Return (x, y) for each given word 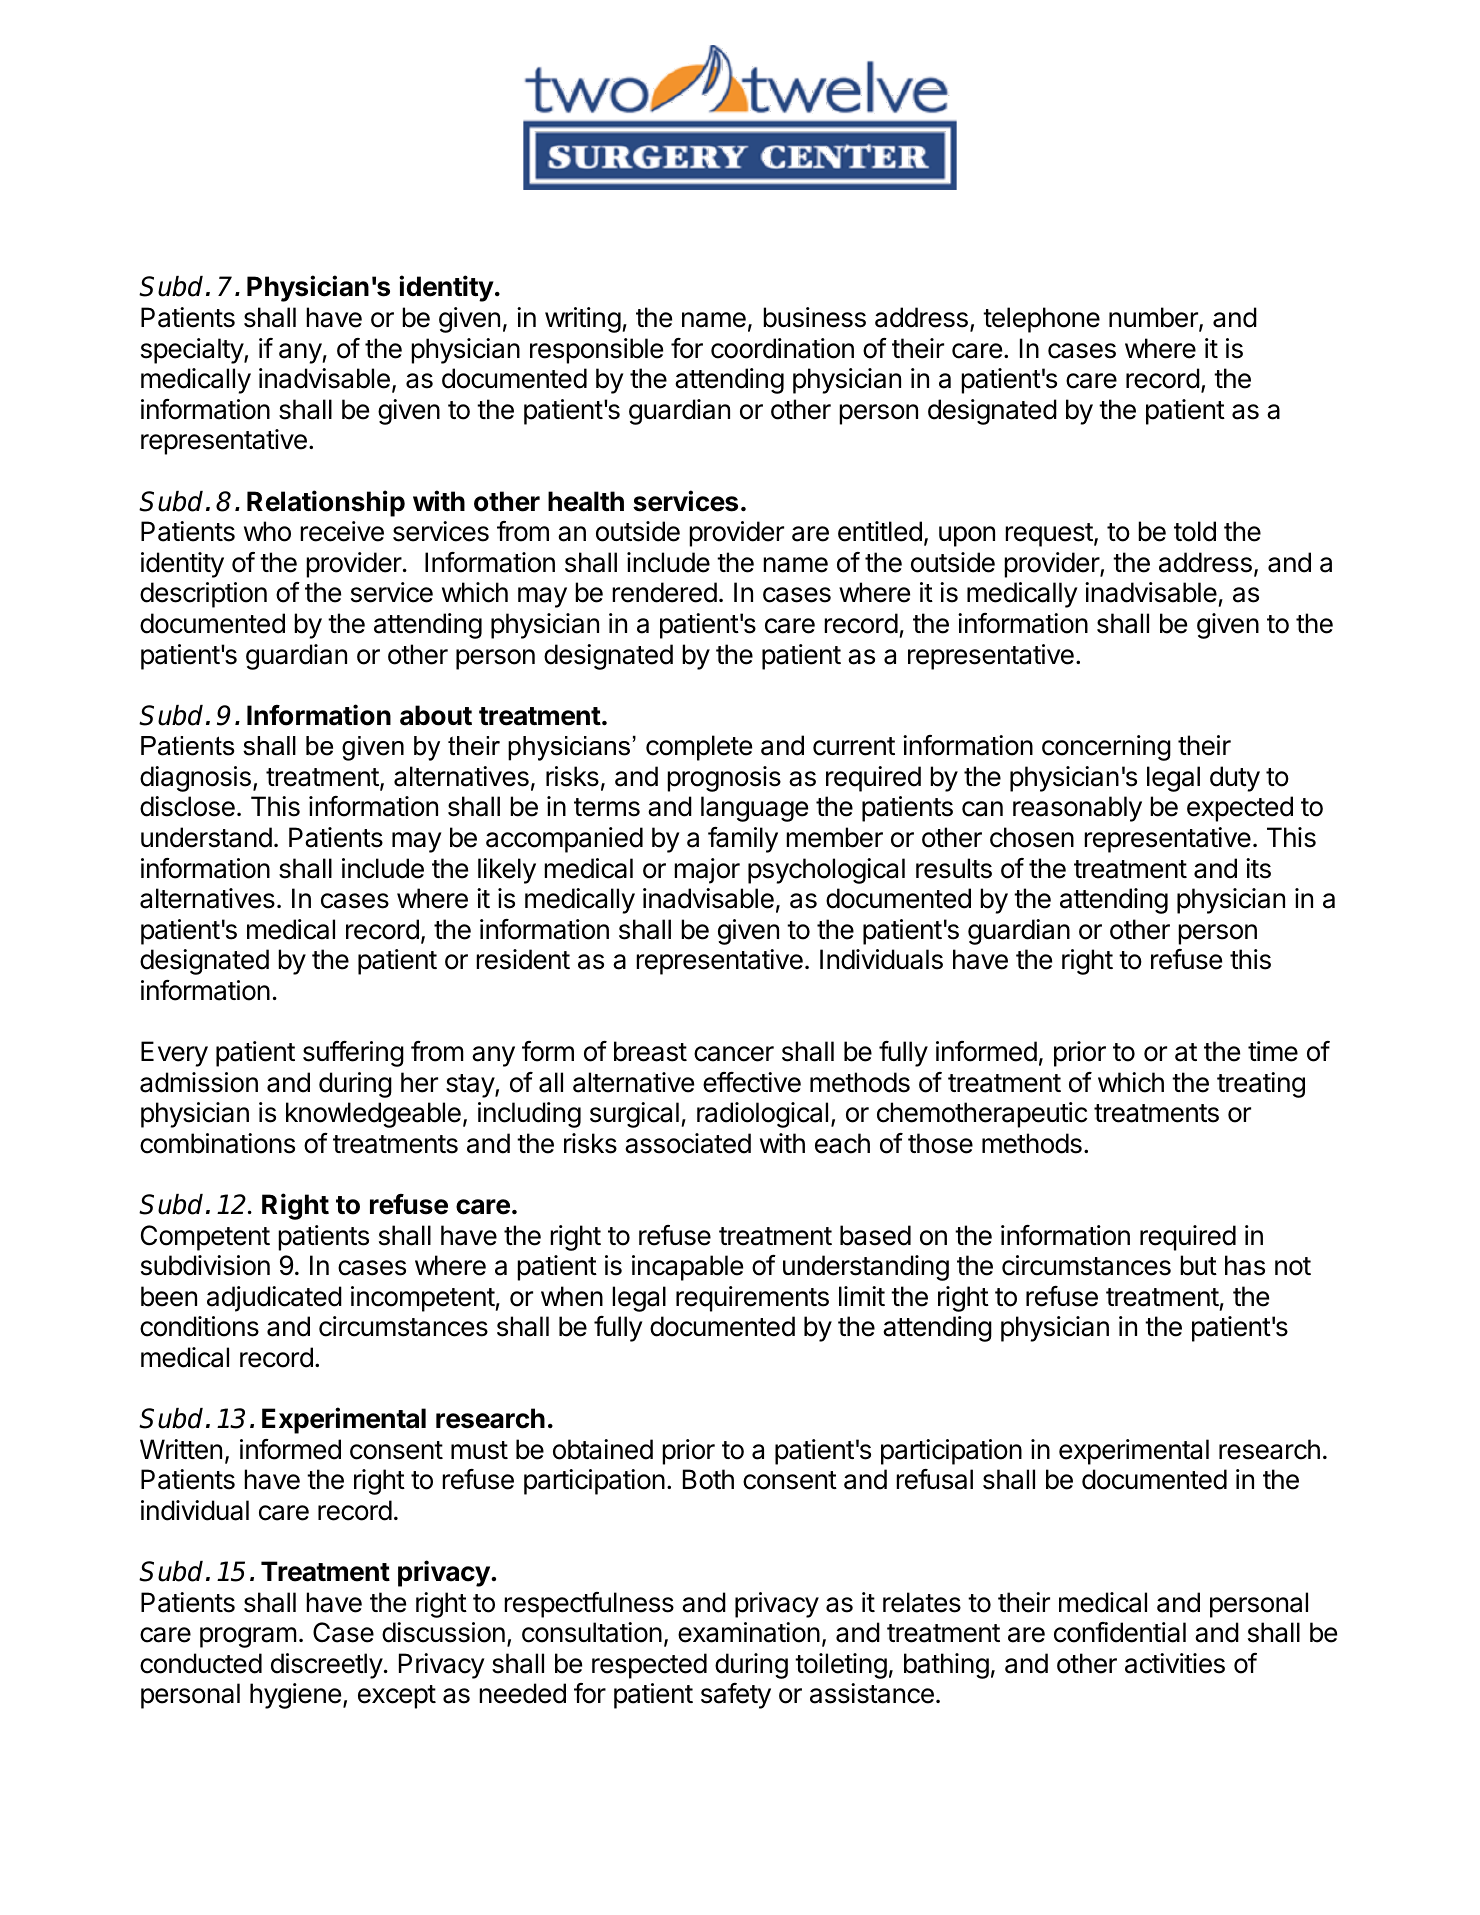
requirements (752, 1299)
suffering (353, 1054)
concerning (1106, 748)
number (1154, 318)
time (1273, 1051)
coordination (782, 348)
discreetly (327, 1666)
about (436, 715)
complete (699, 748)
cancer (734, 1054)
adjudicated (274, 1299)
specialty (193, 351)
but (1198, 1265)
